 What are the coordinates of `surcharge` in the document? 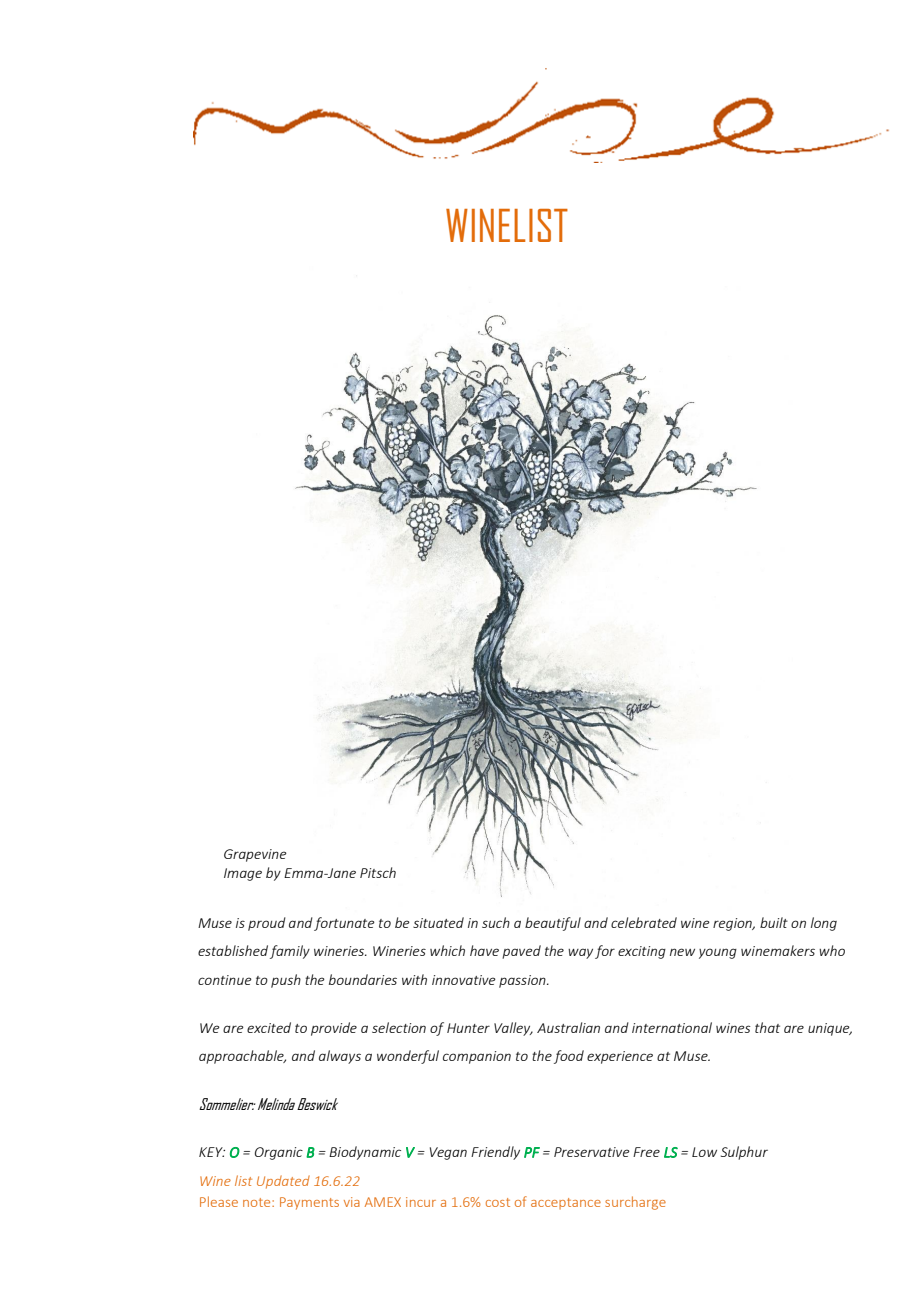 It's located at (635, 1203).
